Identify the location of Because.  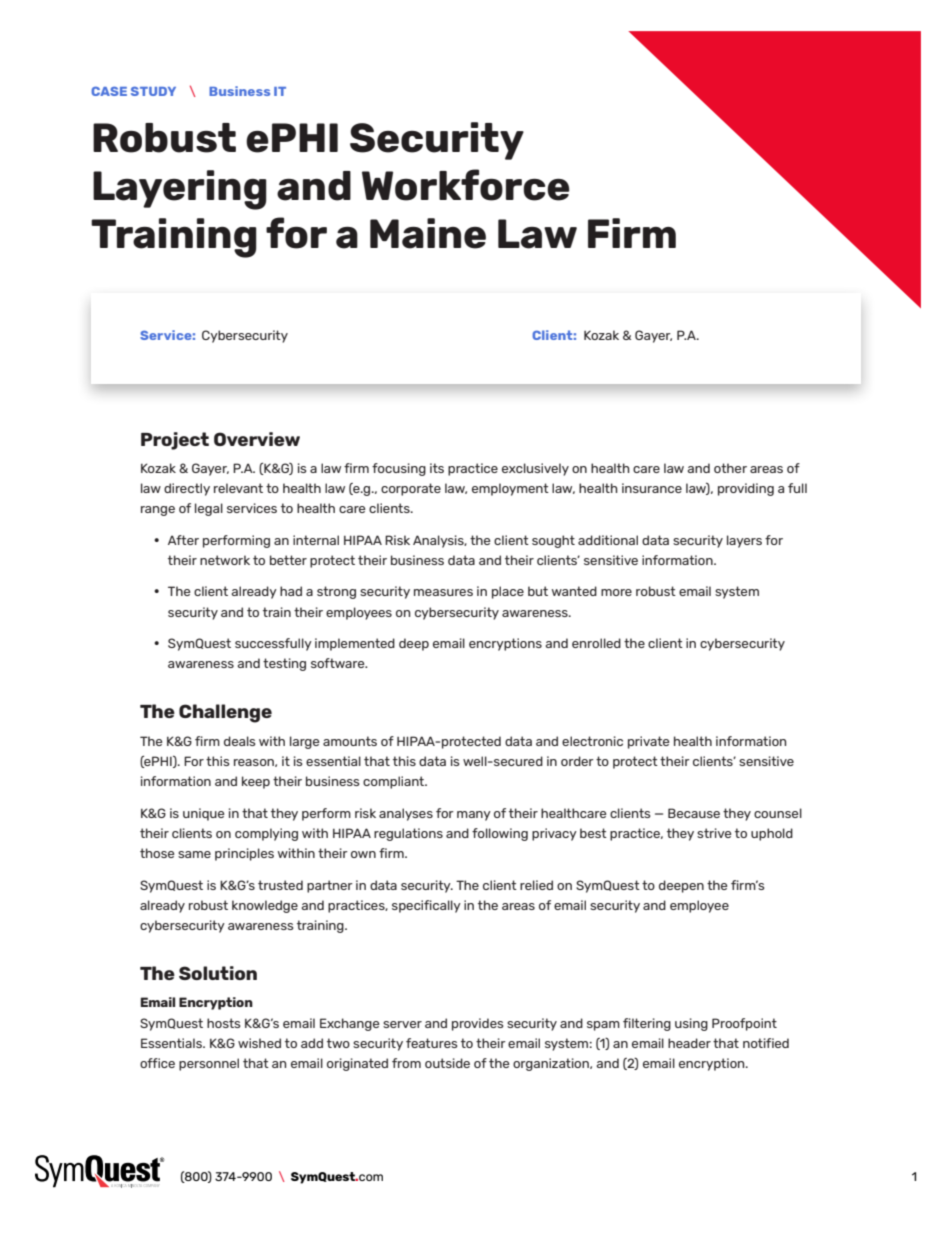
(694, 813).
